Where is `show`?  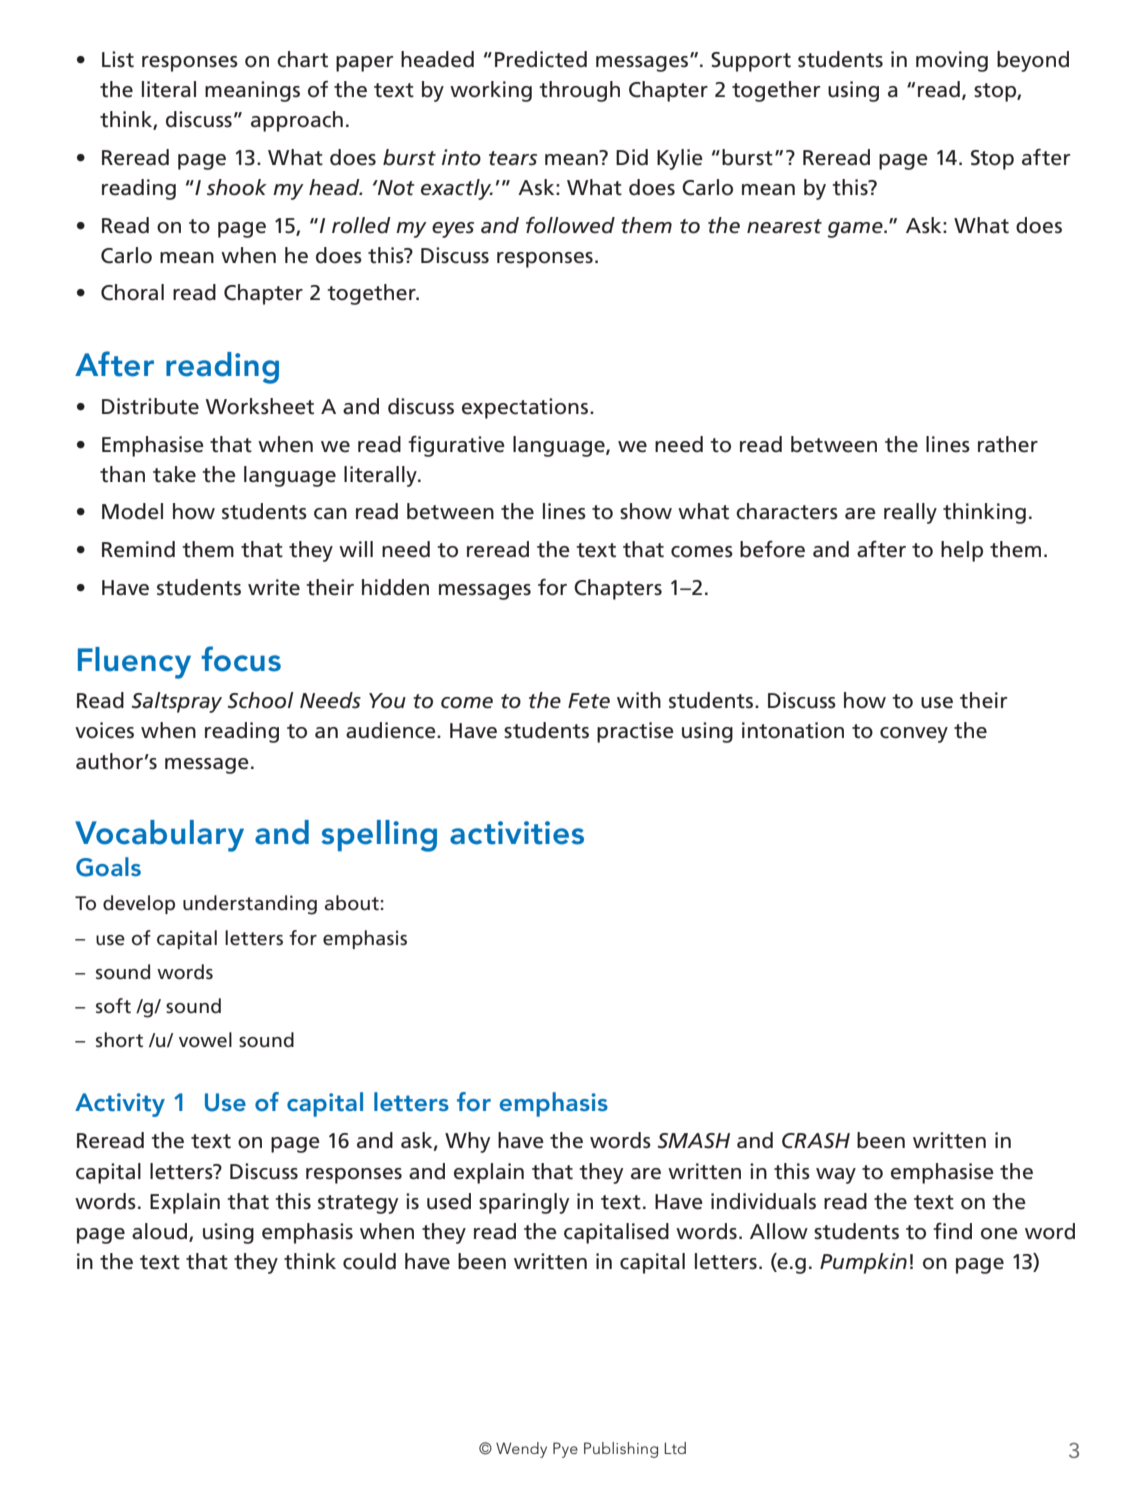
show is located at coordinates (646, 511).
